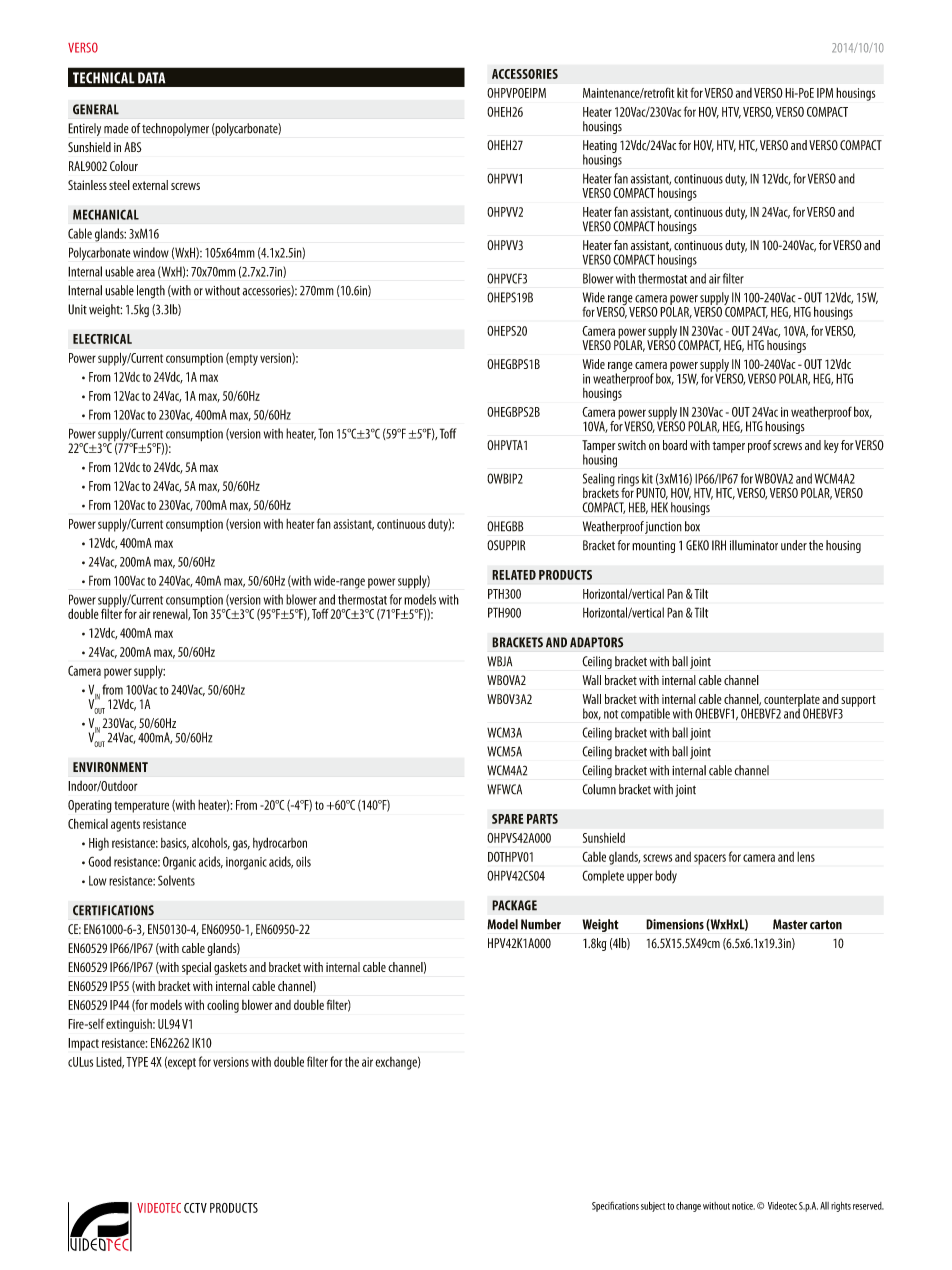 The width and height of the page is (952, 1270). Describe the element at coordinates (195, 1208) in the page. I see `CCTV` at that location.
